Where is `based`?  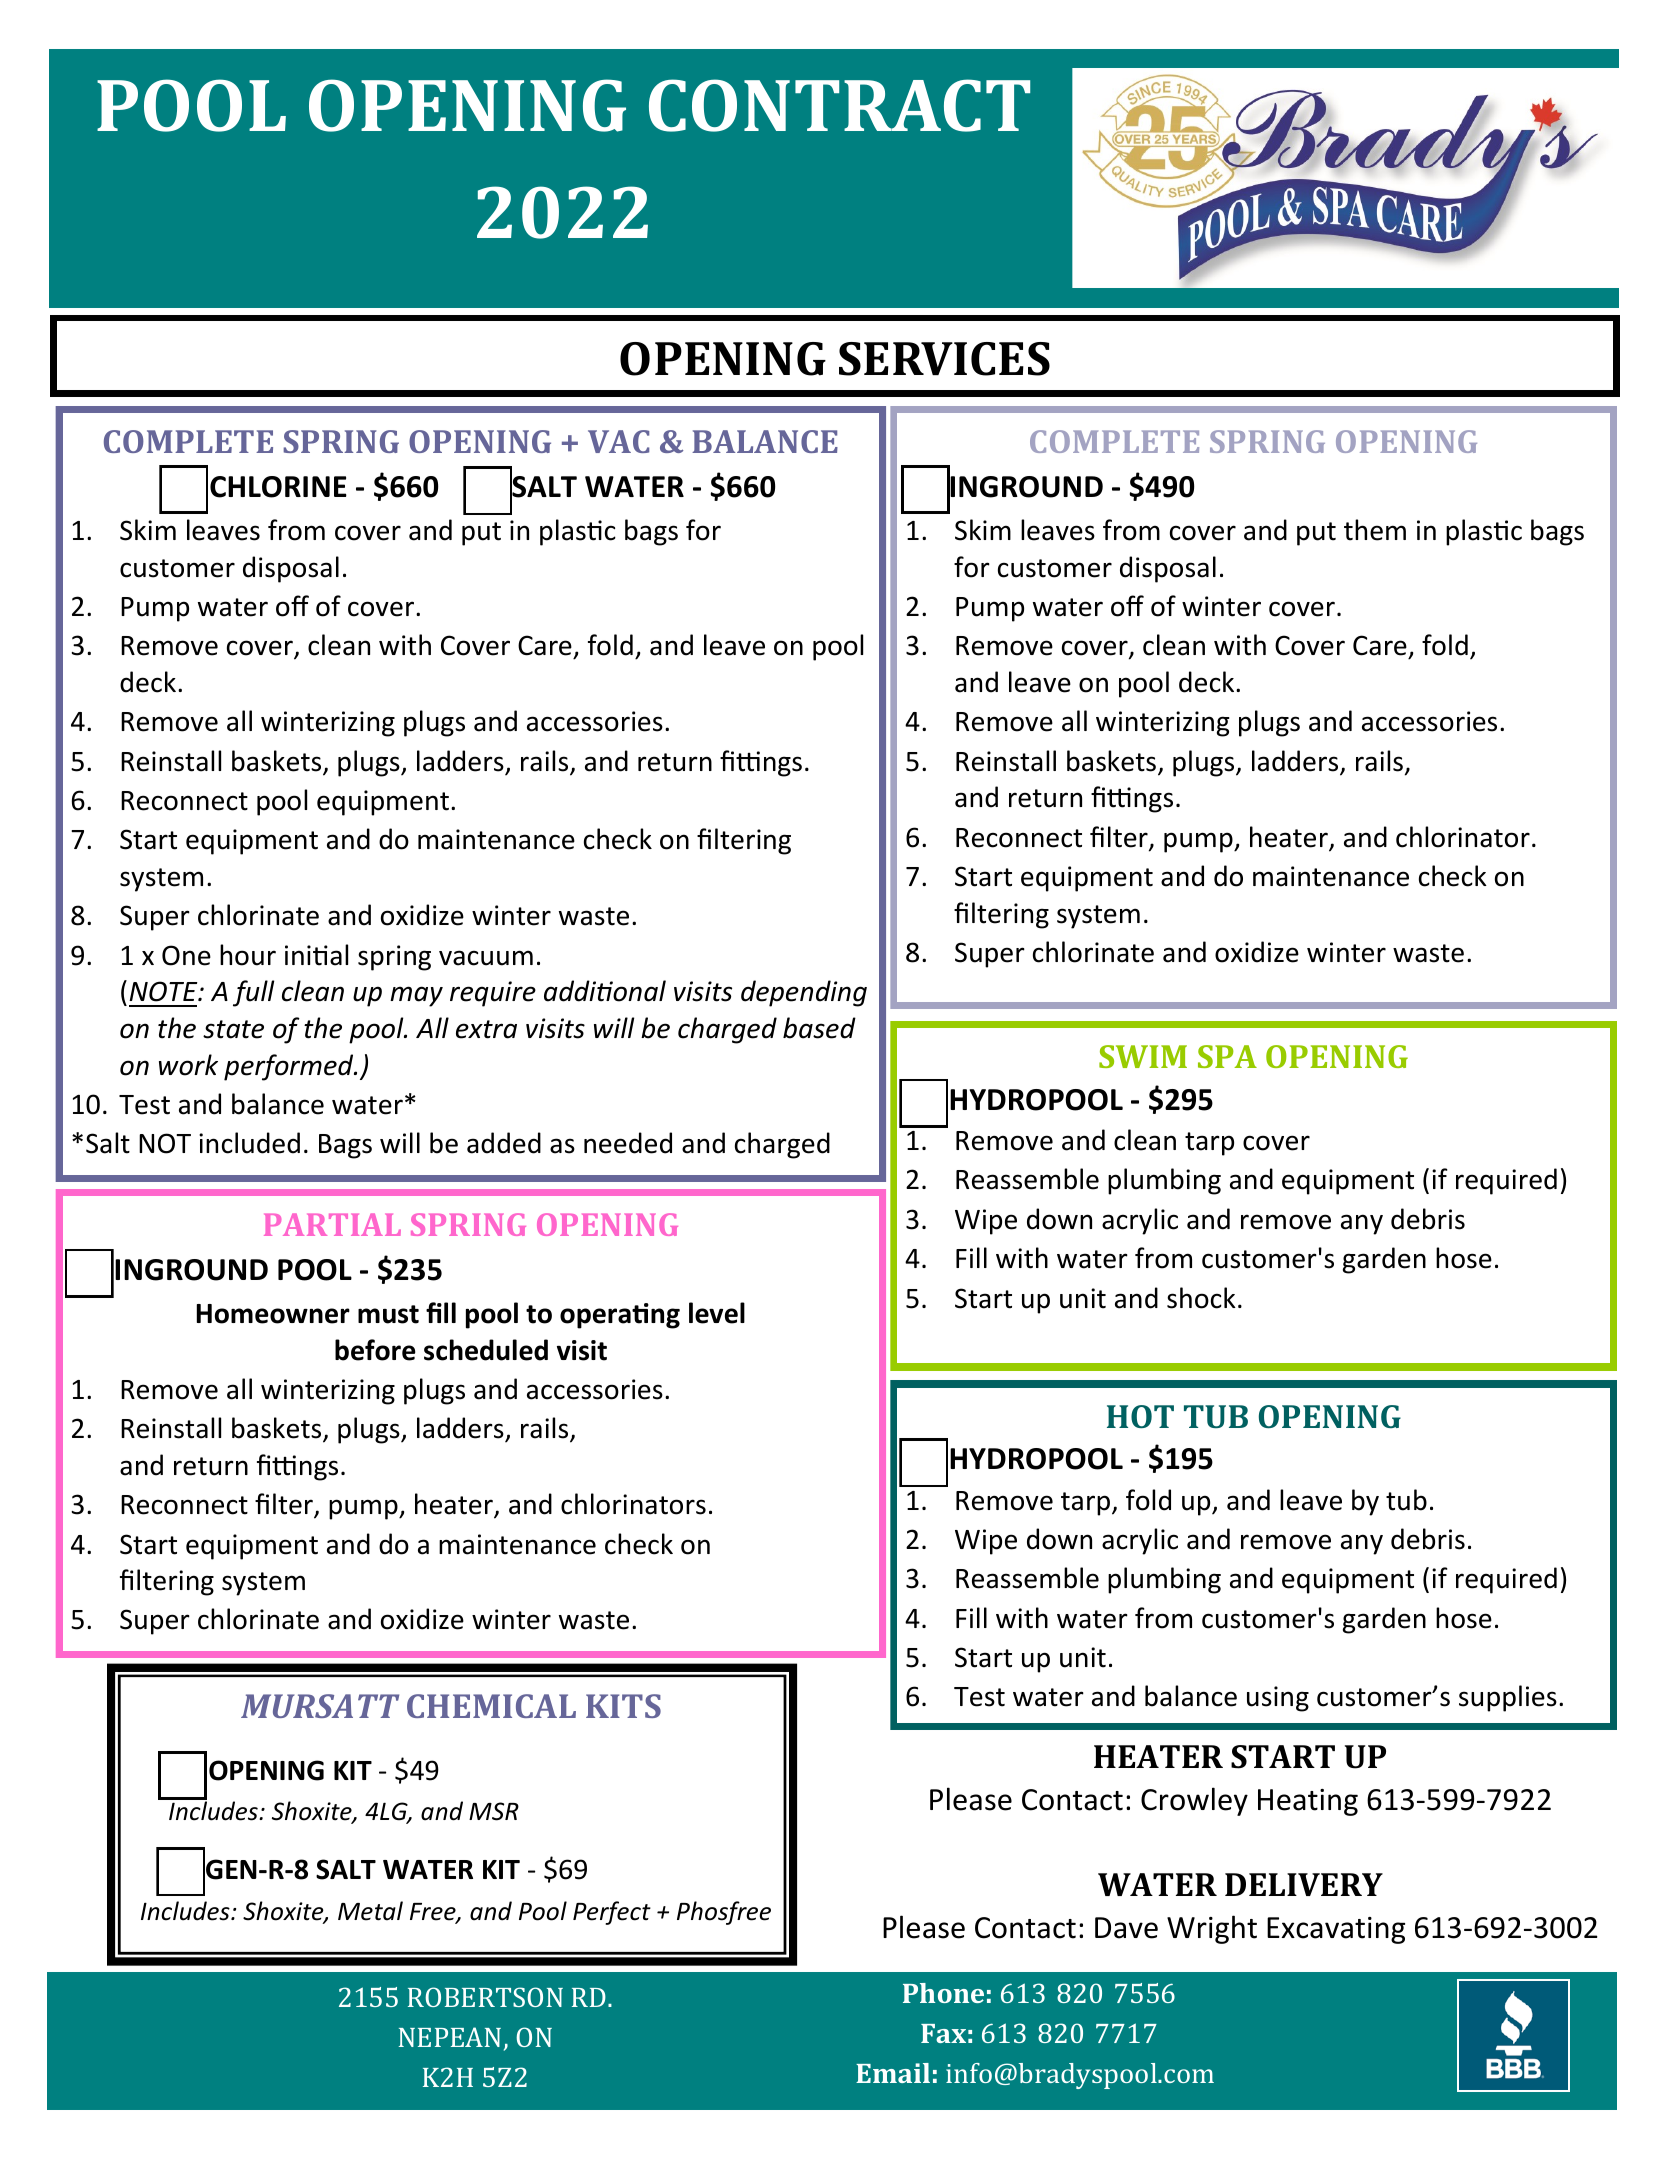
based is located at coordinates (819, 1028).
